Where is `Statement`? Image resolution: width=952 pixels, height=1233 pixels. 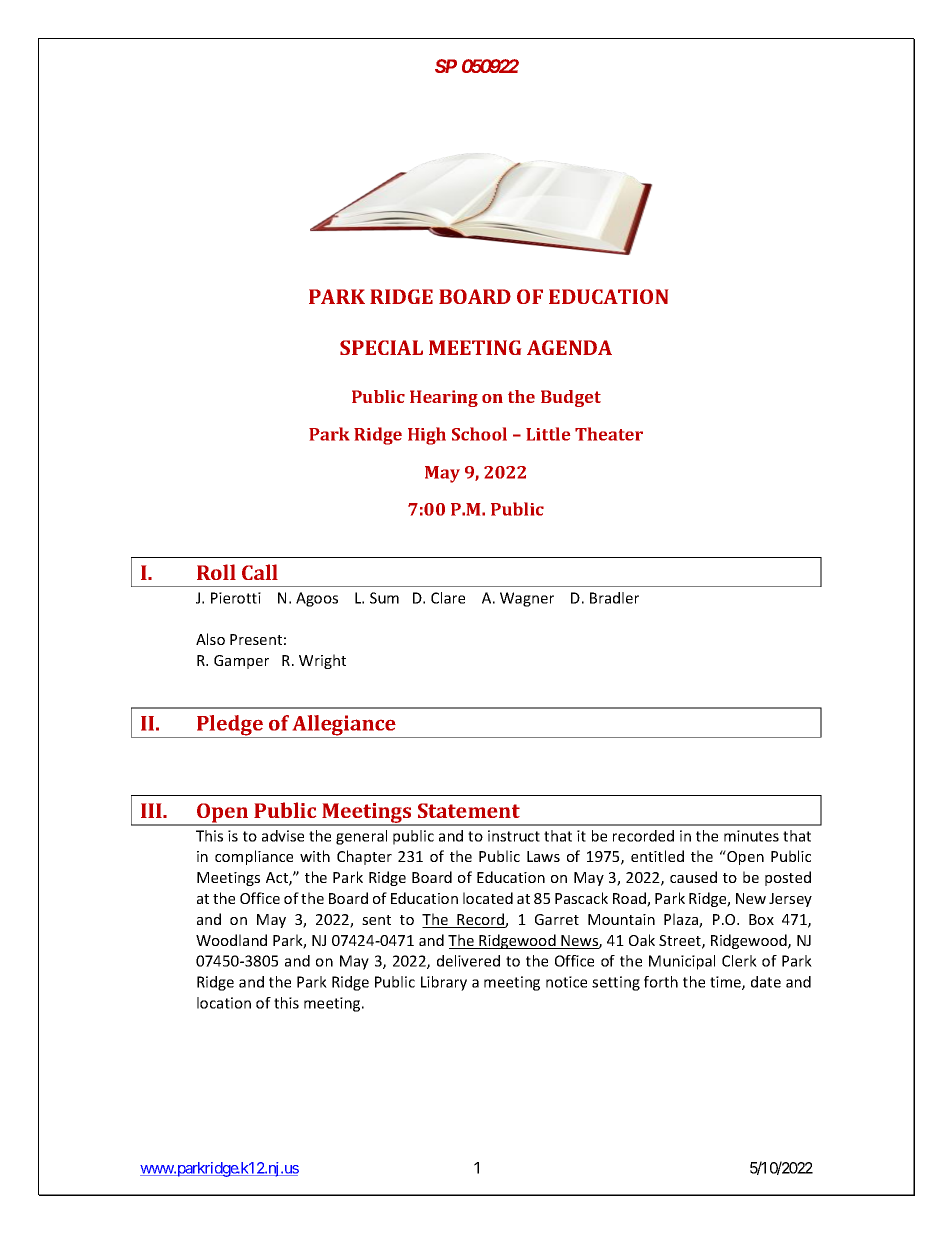
Statement is located at coordinates (469, 810).
